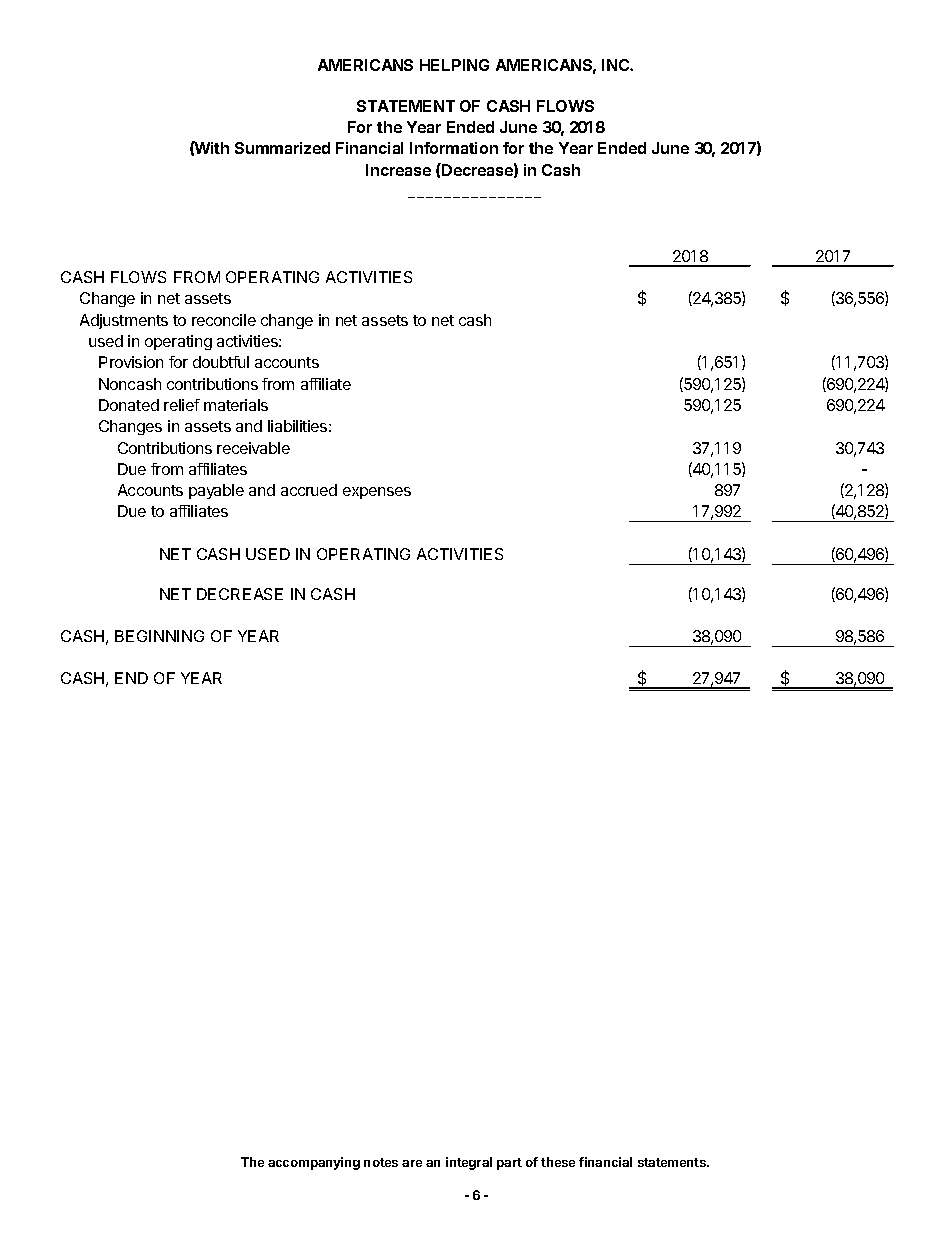  Describe the element at coordinates (159, 636) in the image. I see `BEGINNING` at that location.
